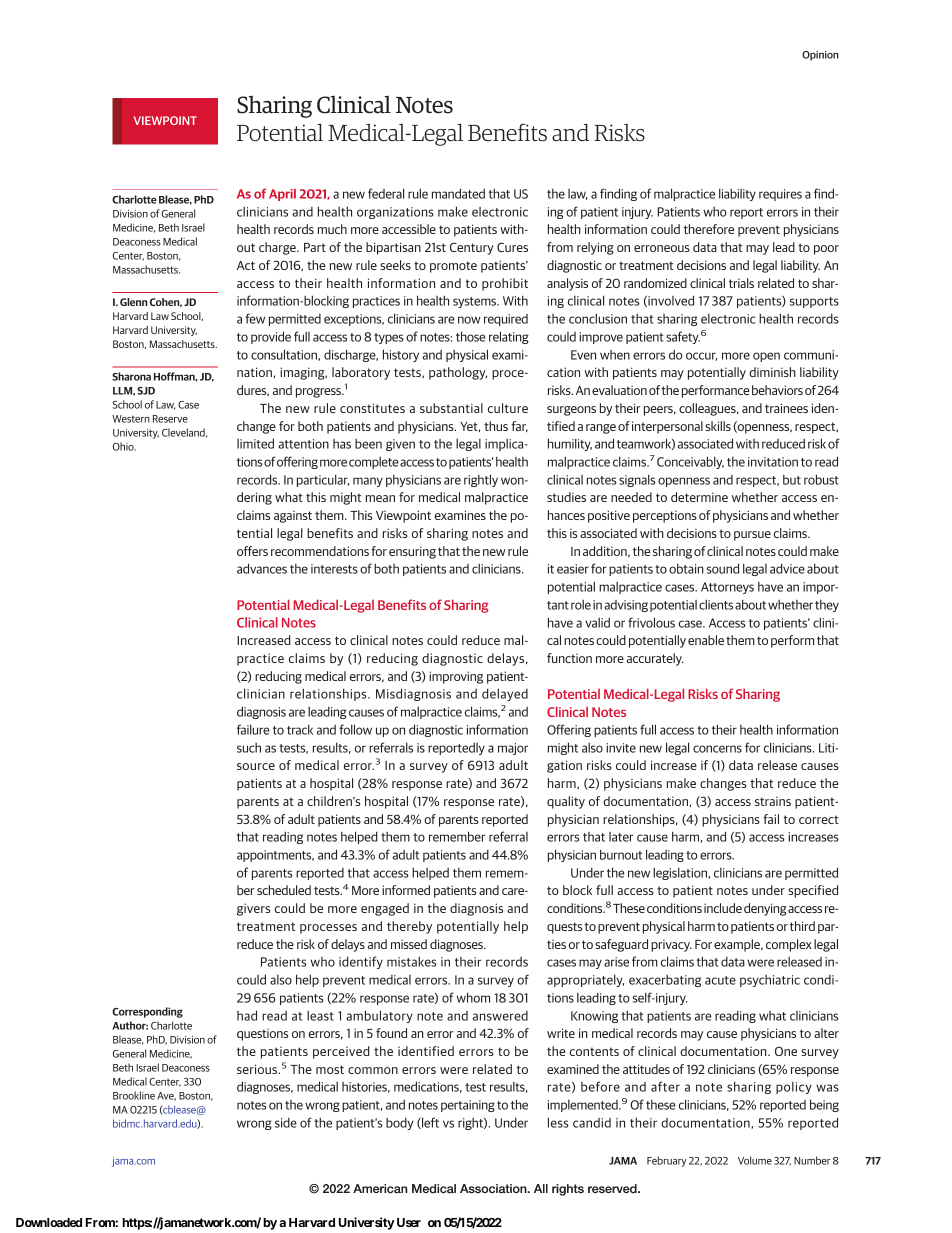 This screenshot has height=1233, width=952. Describe the element at coordinates (458, 193) in the screenshot. I see `mandated` at that location.
